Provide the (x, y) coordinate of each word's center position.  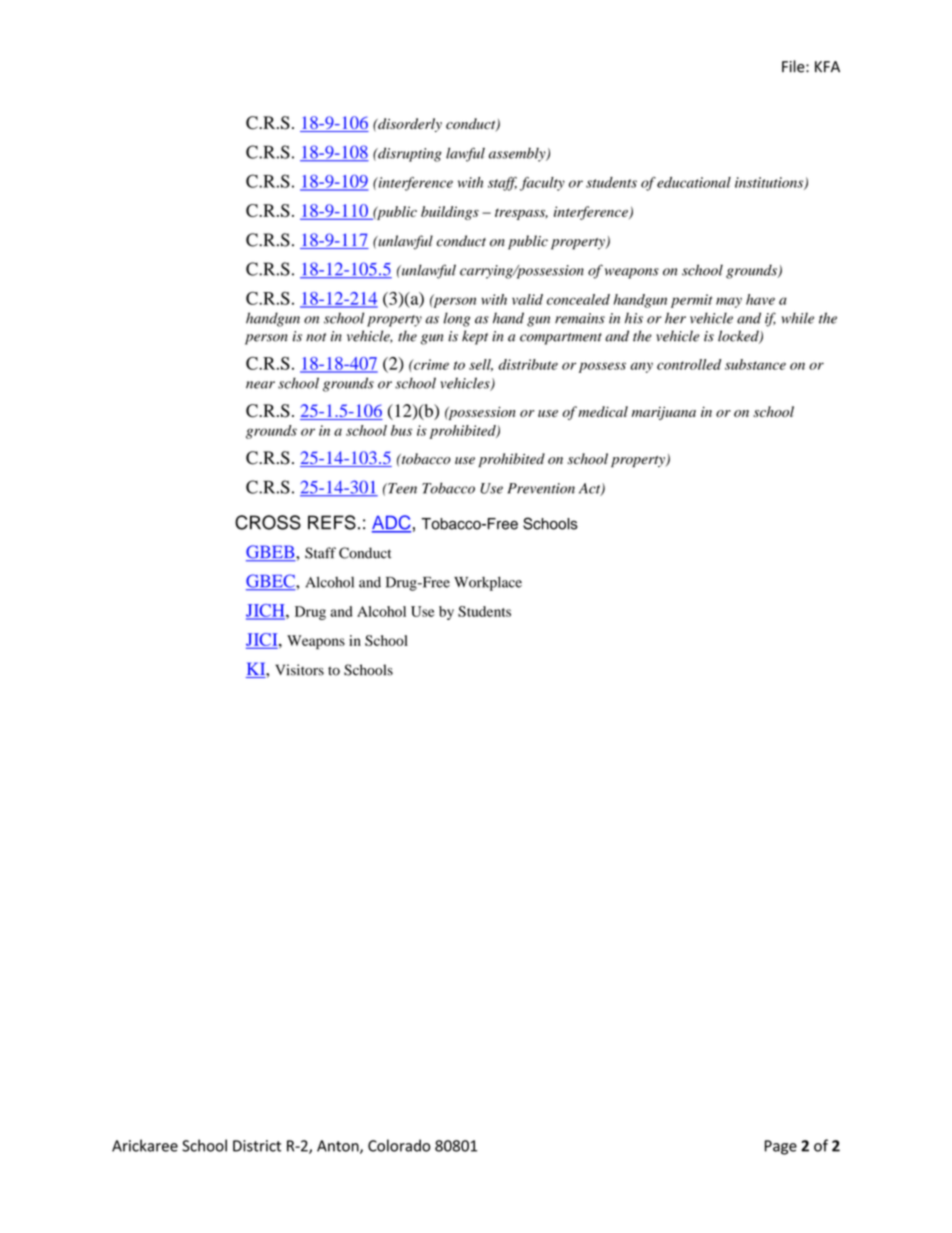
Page (781, 1147)
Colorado (399, 1145)
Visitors (299, 670)
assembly (518, 154)
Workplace (488, 583)
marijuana (664, 413)
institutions (770, 183)
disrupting (409, 154)
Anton (339, 1147)
